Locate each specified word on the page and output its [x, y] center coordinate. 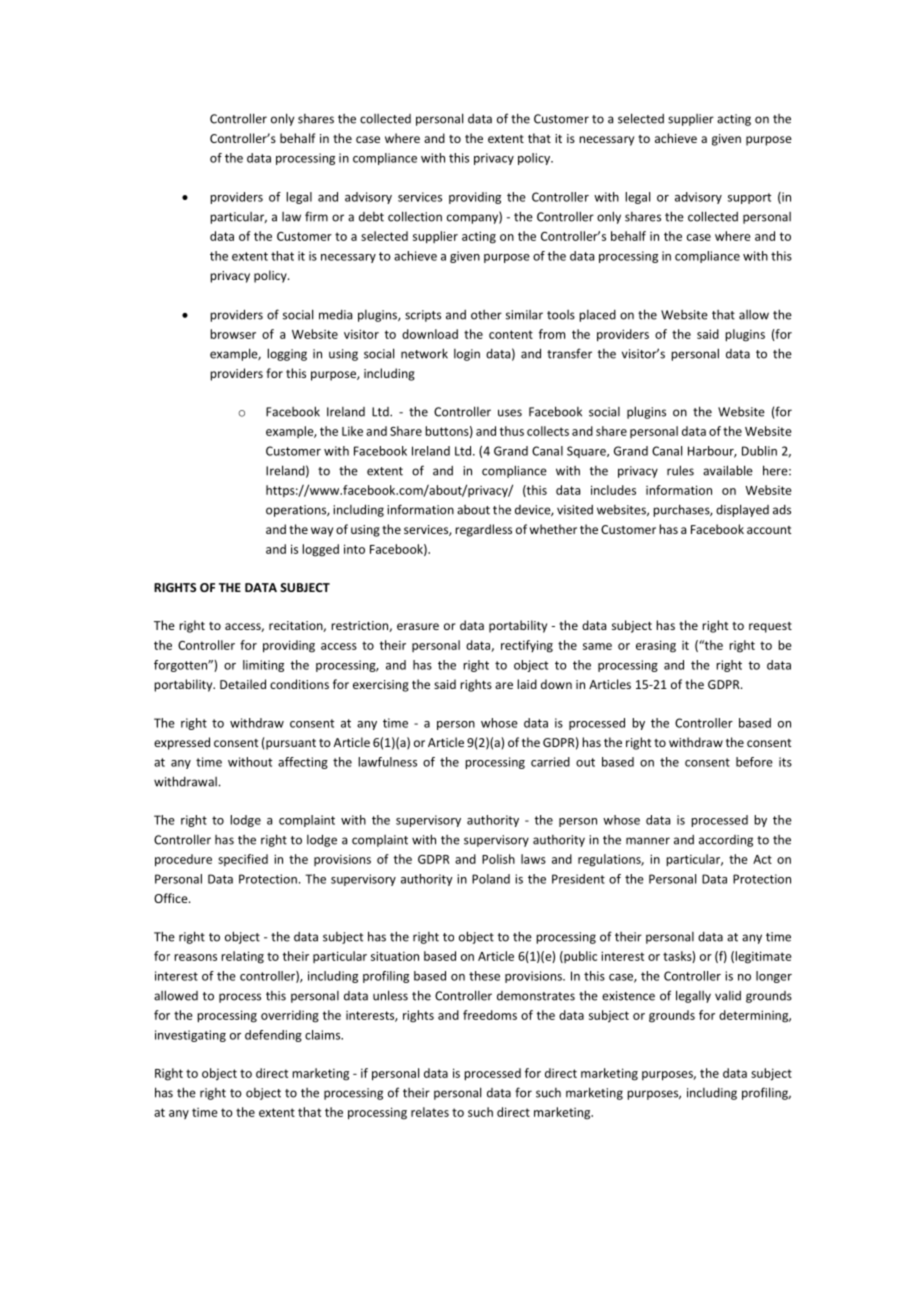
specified [243, 860]
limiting [263, 666]
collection [415, 216]
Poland [491, 879]
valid [728, 996]
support [749, 198]
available [728, 470]
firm [316, 216]
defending [273, 1036]
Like [352, 431]
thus [512, 431]
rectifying [527, 646]
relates [430, 1112]
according [726, 841]
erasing [656, 646]
